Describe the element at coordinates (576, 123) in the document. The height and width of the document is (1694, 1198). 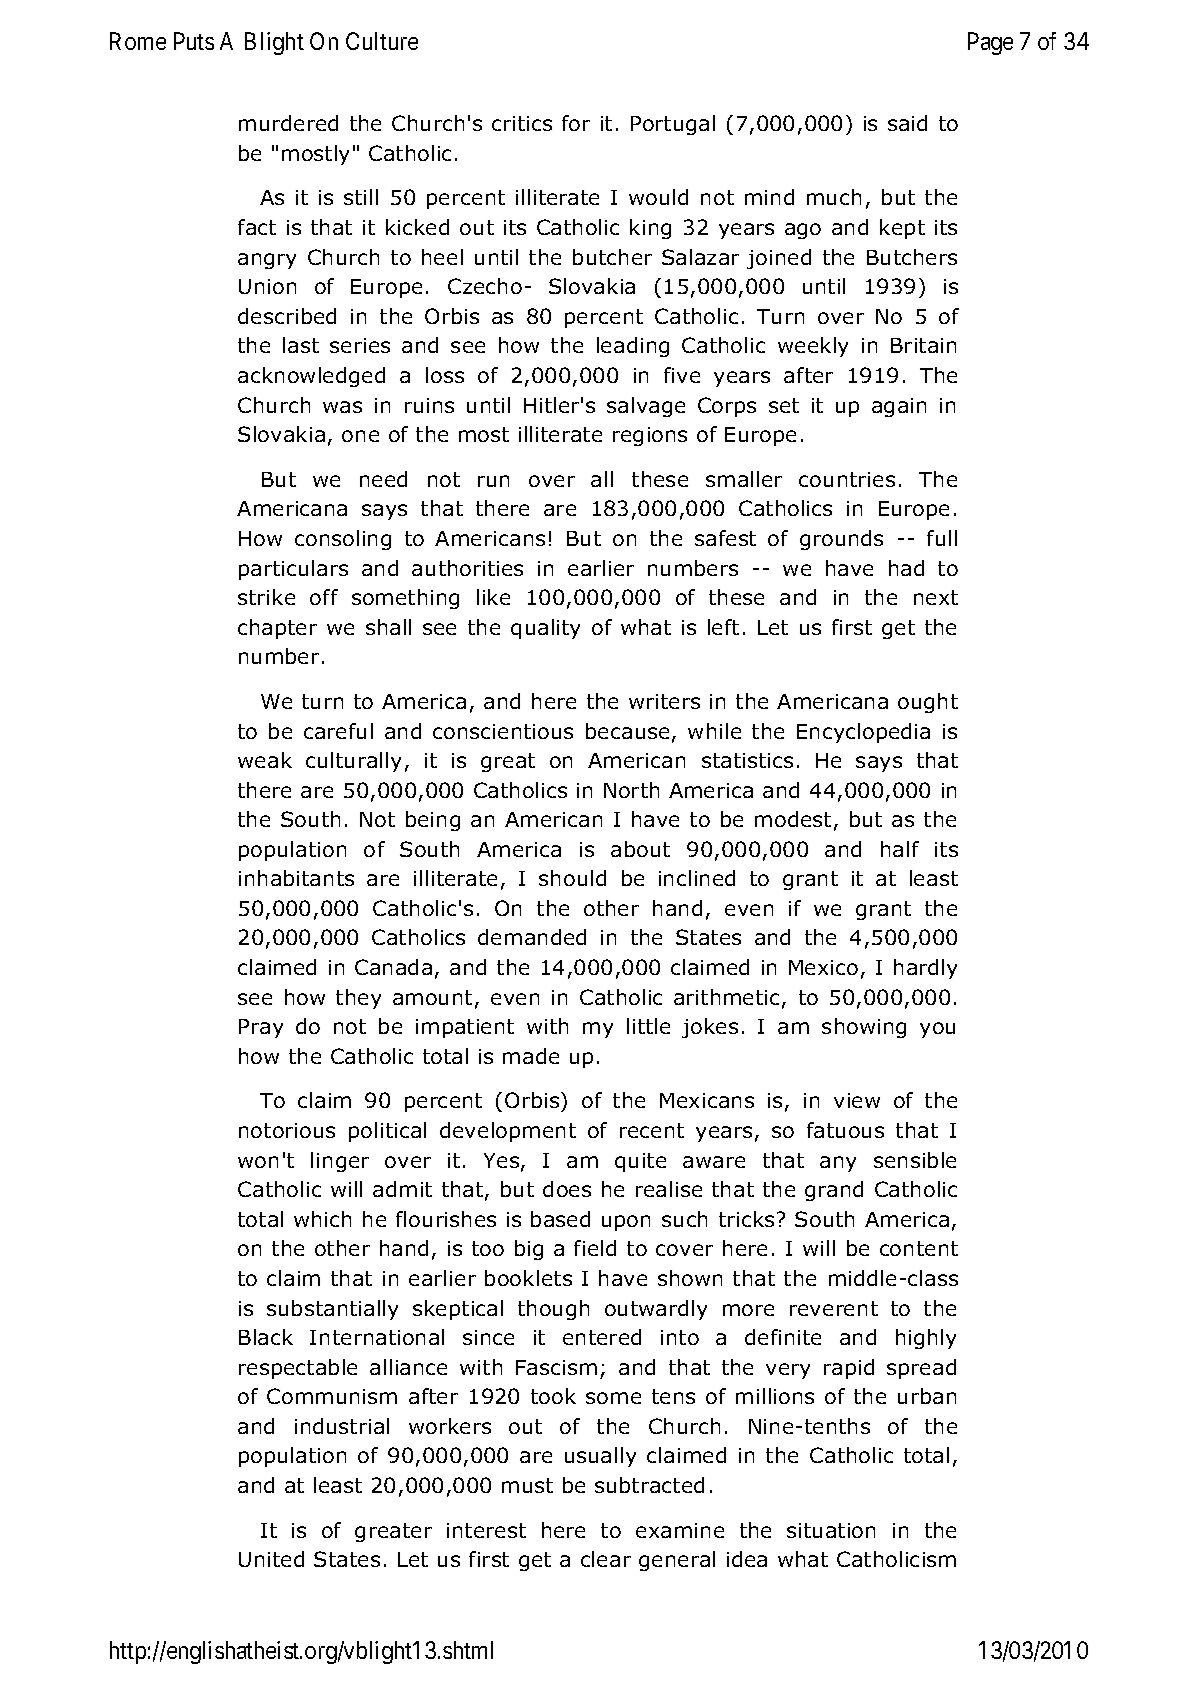
I see `for` at that location.
